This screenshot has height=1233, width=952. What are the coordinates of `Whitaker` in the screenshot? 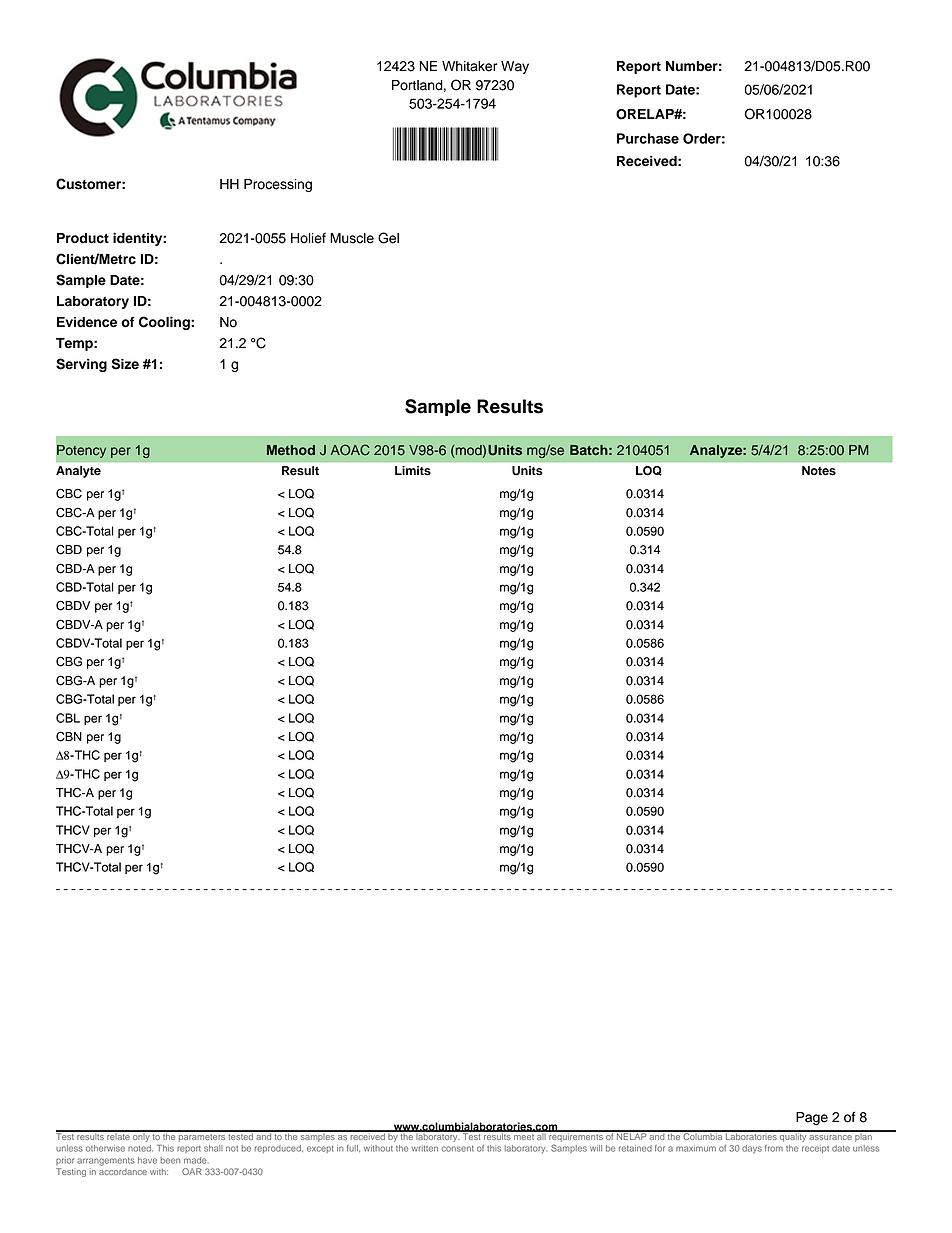 It's located at (469, 66).
